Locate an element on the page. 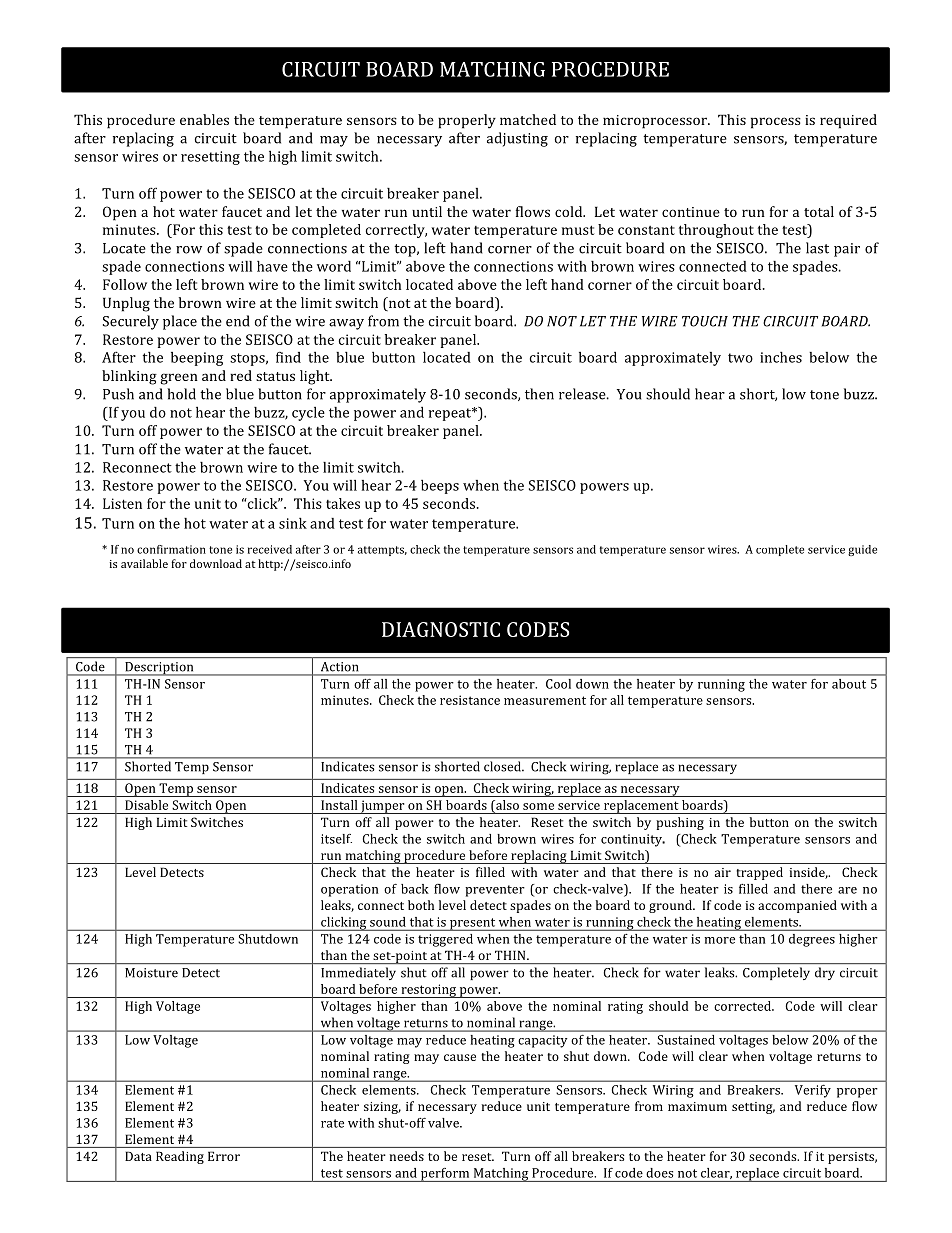  inches is located at coordinates (781, 357).
